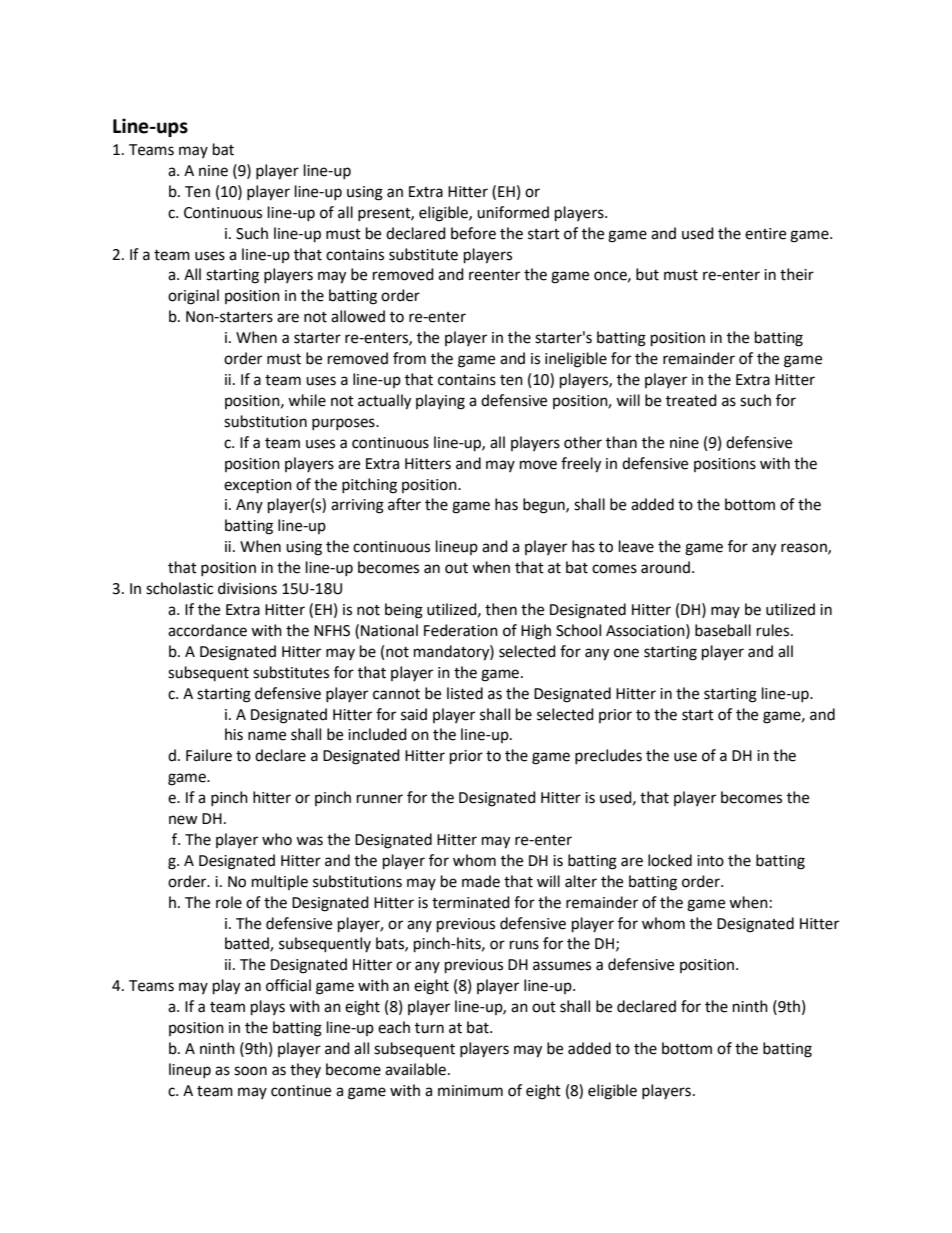  What do you see at coordinates (691, 400) in the screenshot?
I see `treated` at bounding box center [691, 400].
